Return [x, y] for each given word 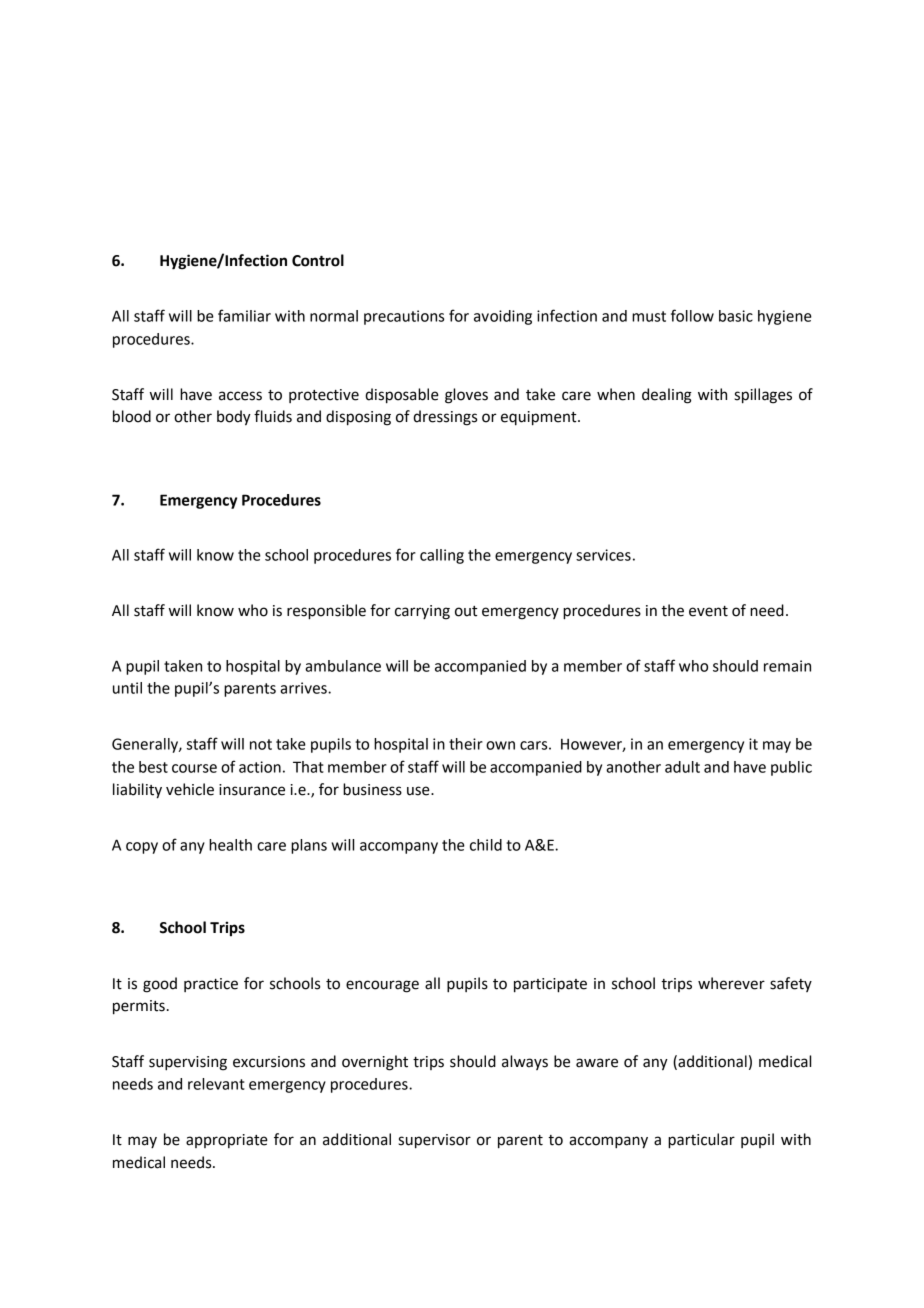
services [603, 555]
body [234, 418]
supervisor [434, 1141]
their [466, 744]
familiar [244, 315]
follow [692, 315]
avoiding [503, 317]
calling [442, 556]
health [230, 845]
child [486, 845]
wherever [731, 983]
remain [787, 666]
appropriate [227, 1141]
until [127, 688]
